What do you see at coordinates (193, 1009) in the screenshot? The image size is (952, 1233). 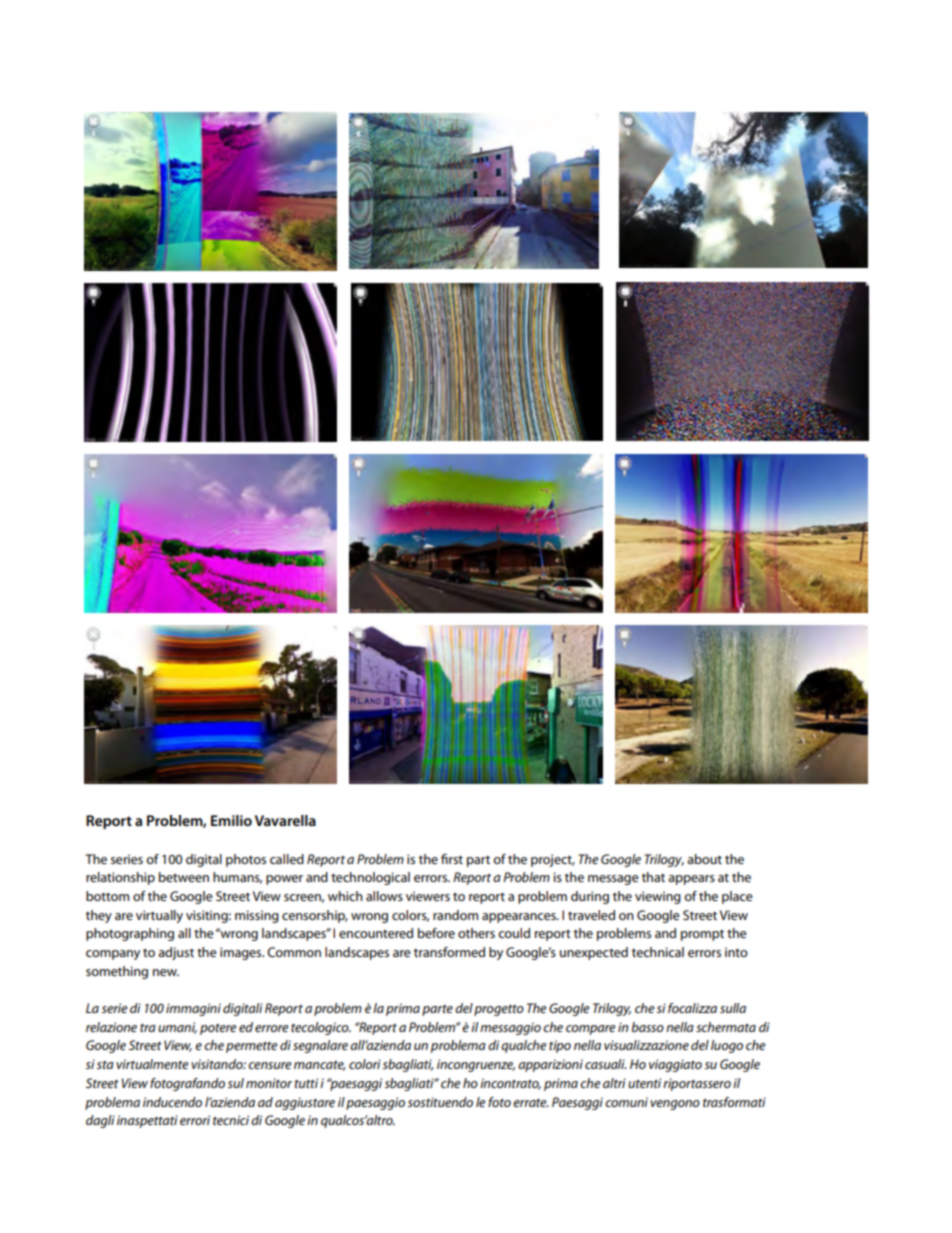 I see `immagini` at bounding box center [193, 1009].
